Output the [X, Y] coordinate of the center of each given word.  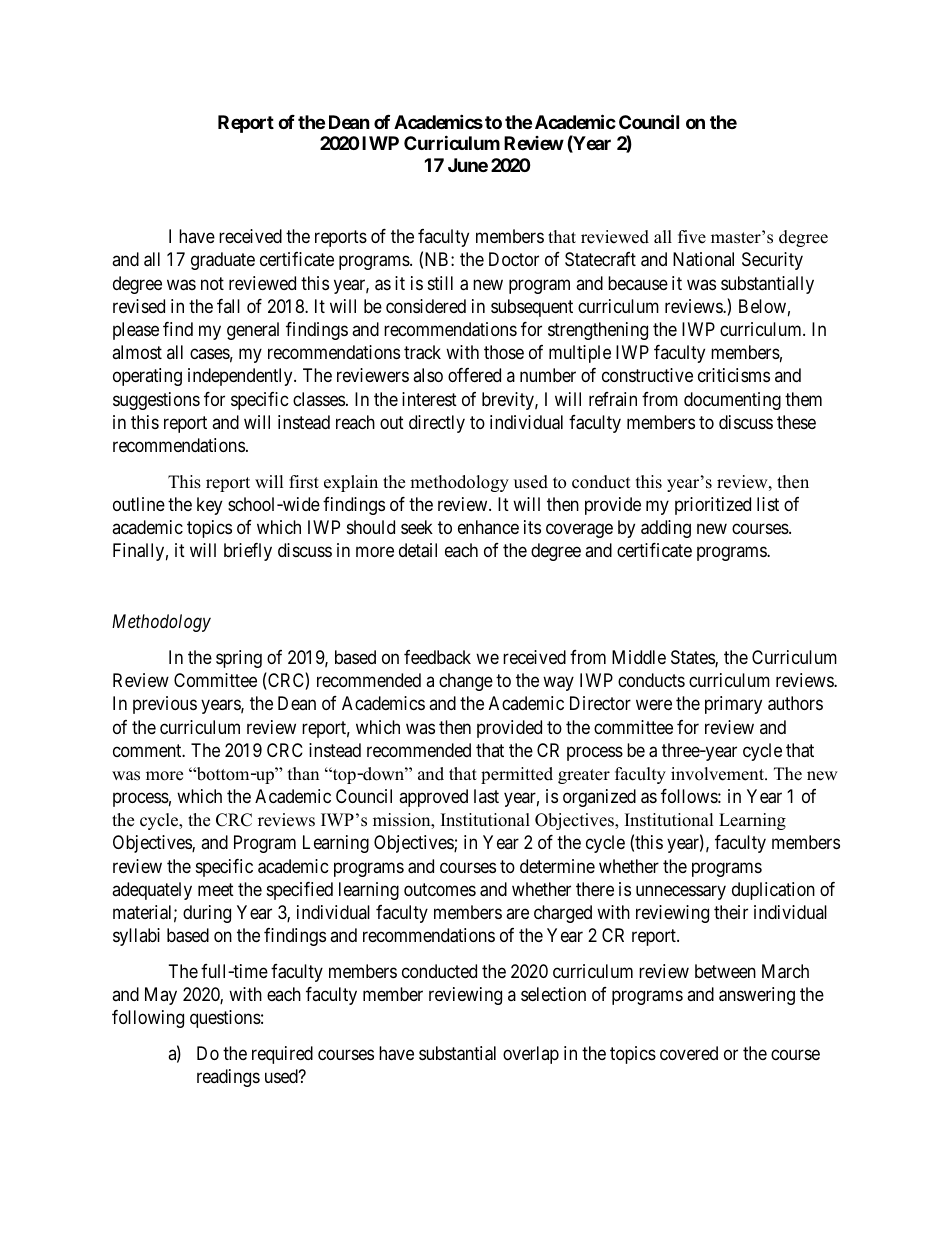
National [703, 259]
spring [239, 659]
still [440, 283]
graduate [223, 261]
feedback [437, 657]
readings [228, 1078]
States [693, 658]
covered [689, 1053]
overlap [531, 1055]
